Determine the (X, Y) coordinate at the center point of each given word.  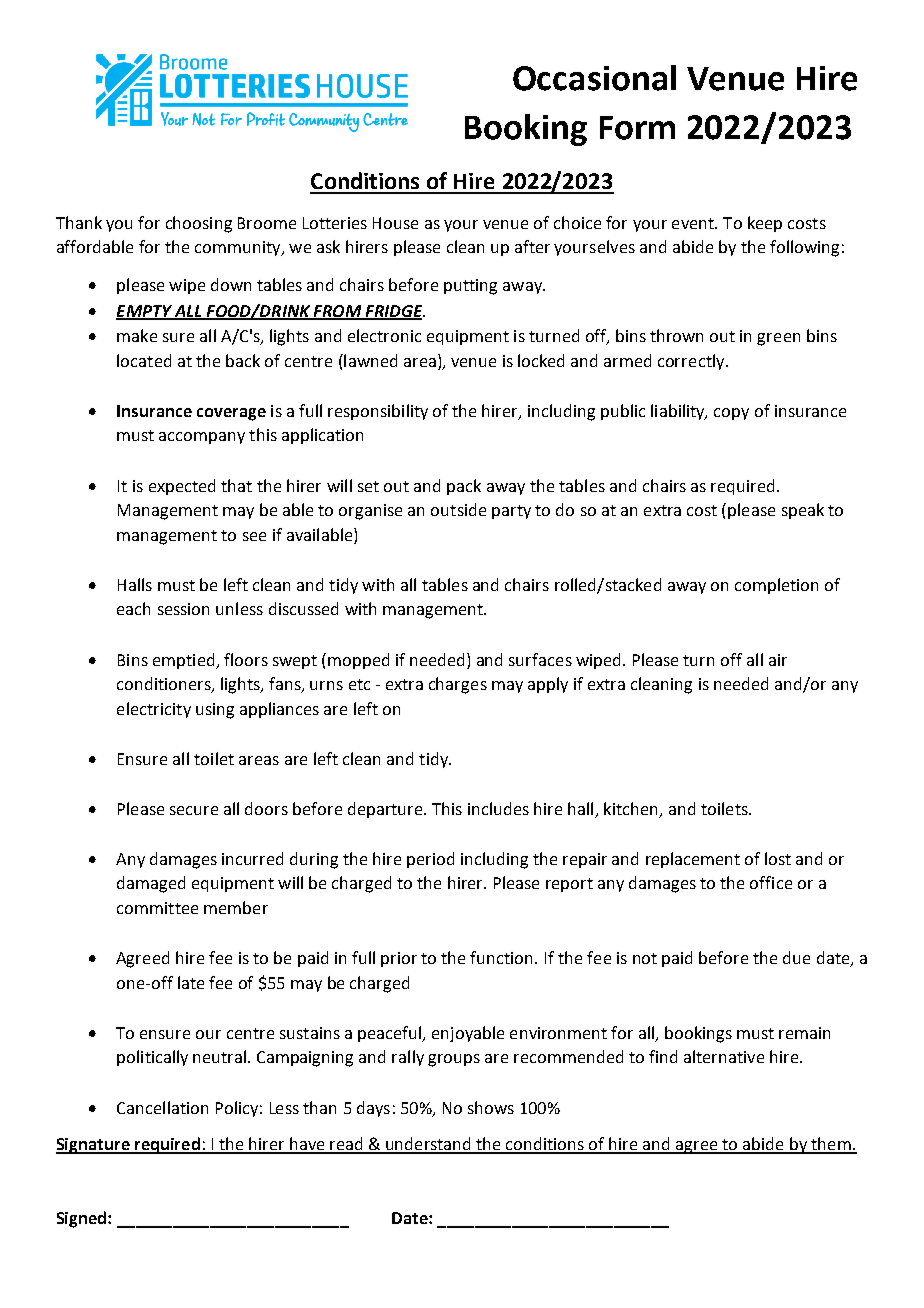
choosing (199, 224)
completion (776, 586)
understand (428, 1145)
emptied (185, 661)
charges (458, 685)
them (831, 1145)
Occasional (594, 78)
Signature (94, 1146)
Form (637, 128)
